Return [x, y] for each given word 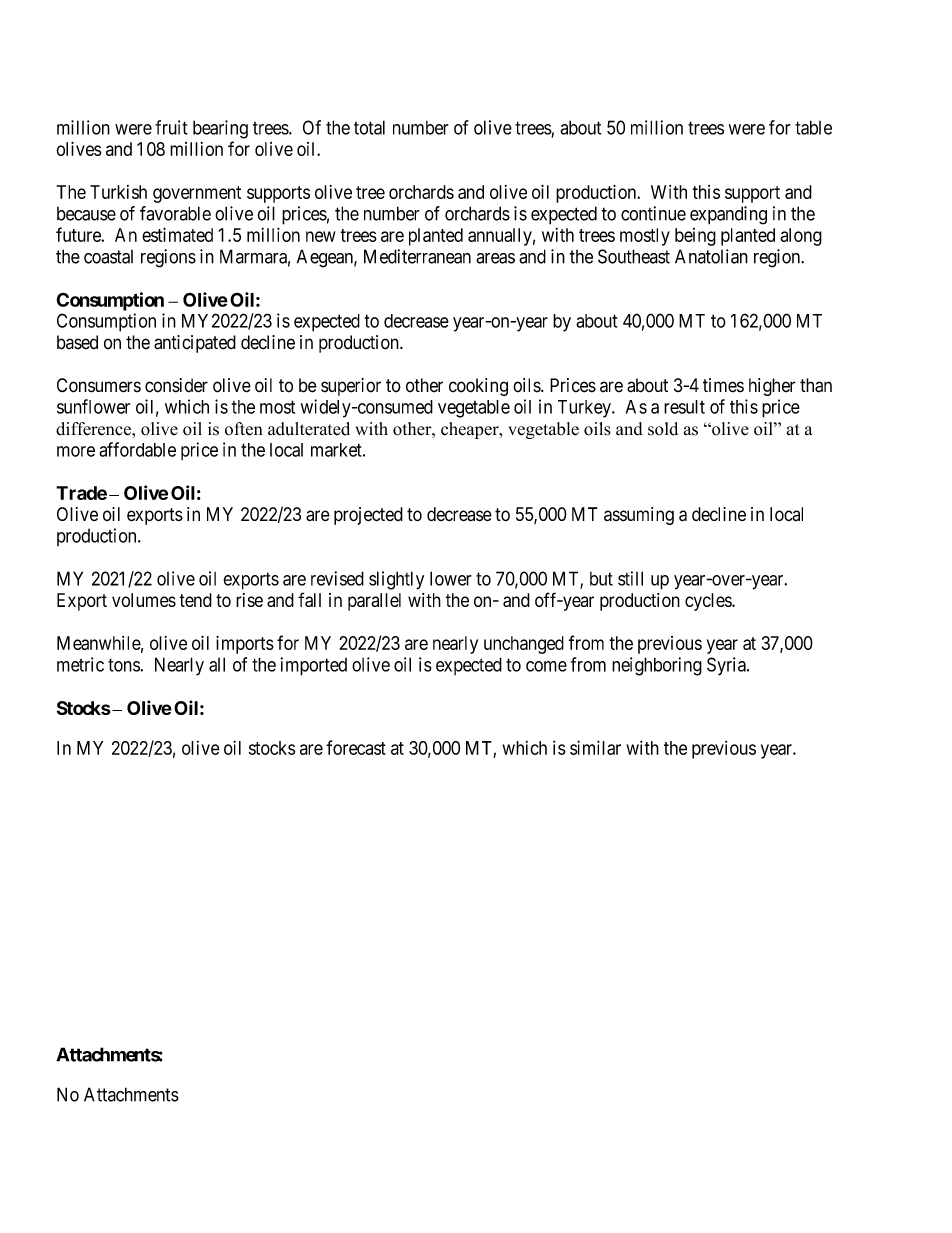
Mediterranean [417, 256]
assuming [639, 516]
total [369, 127]
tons [124, 665]
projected [368, 516]
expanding [728, 215]
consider [176, 385]
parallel [374, 602]
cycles [709, 602]
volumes [144, 600]
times [723, 385]
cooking [478, 387]
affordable [137, 449]
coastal [108, 257]
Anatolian [711, 256]
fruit [171, 127]
